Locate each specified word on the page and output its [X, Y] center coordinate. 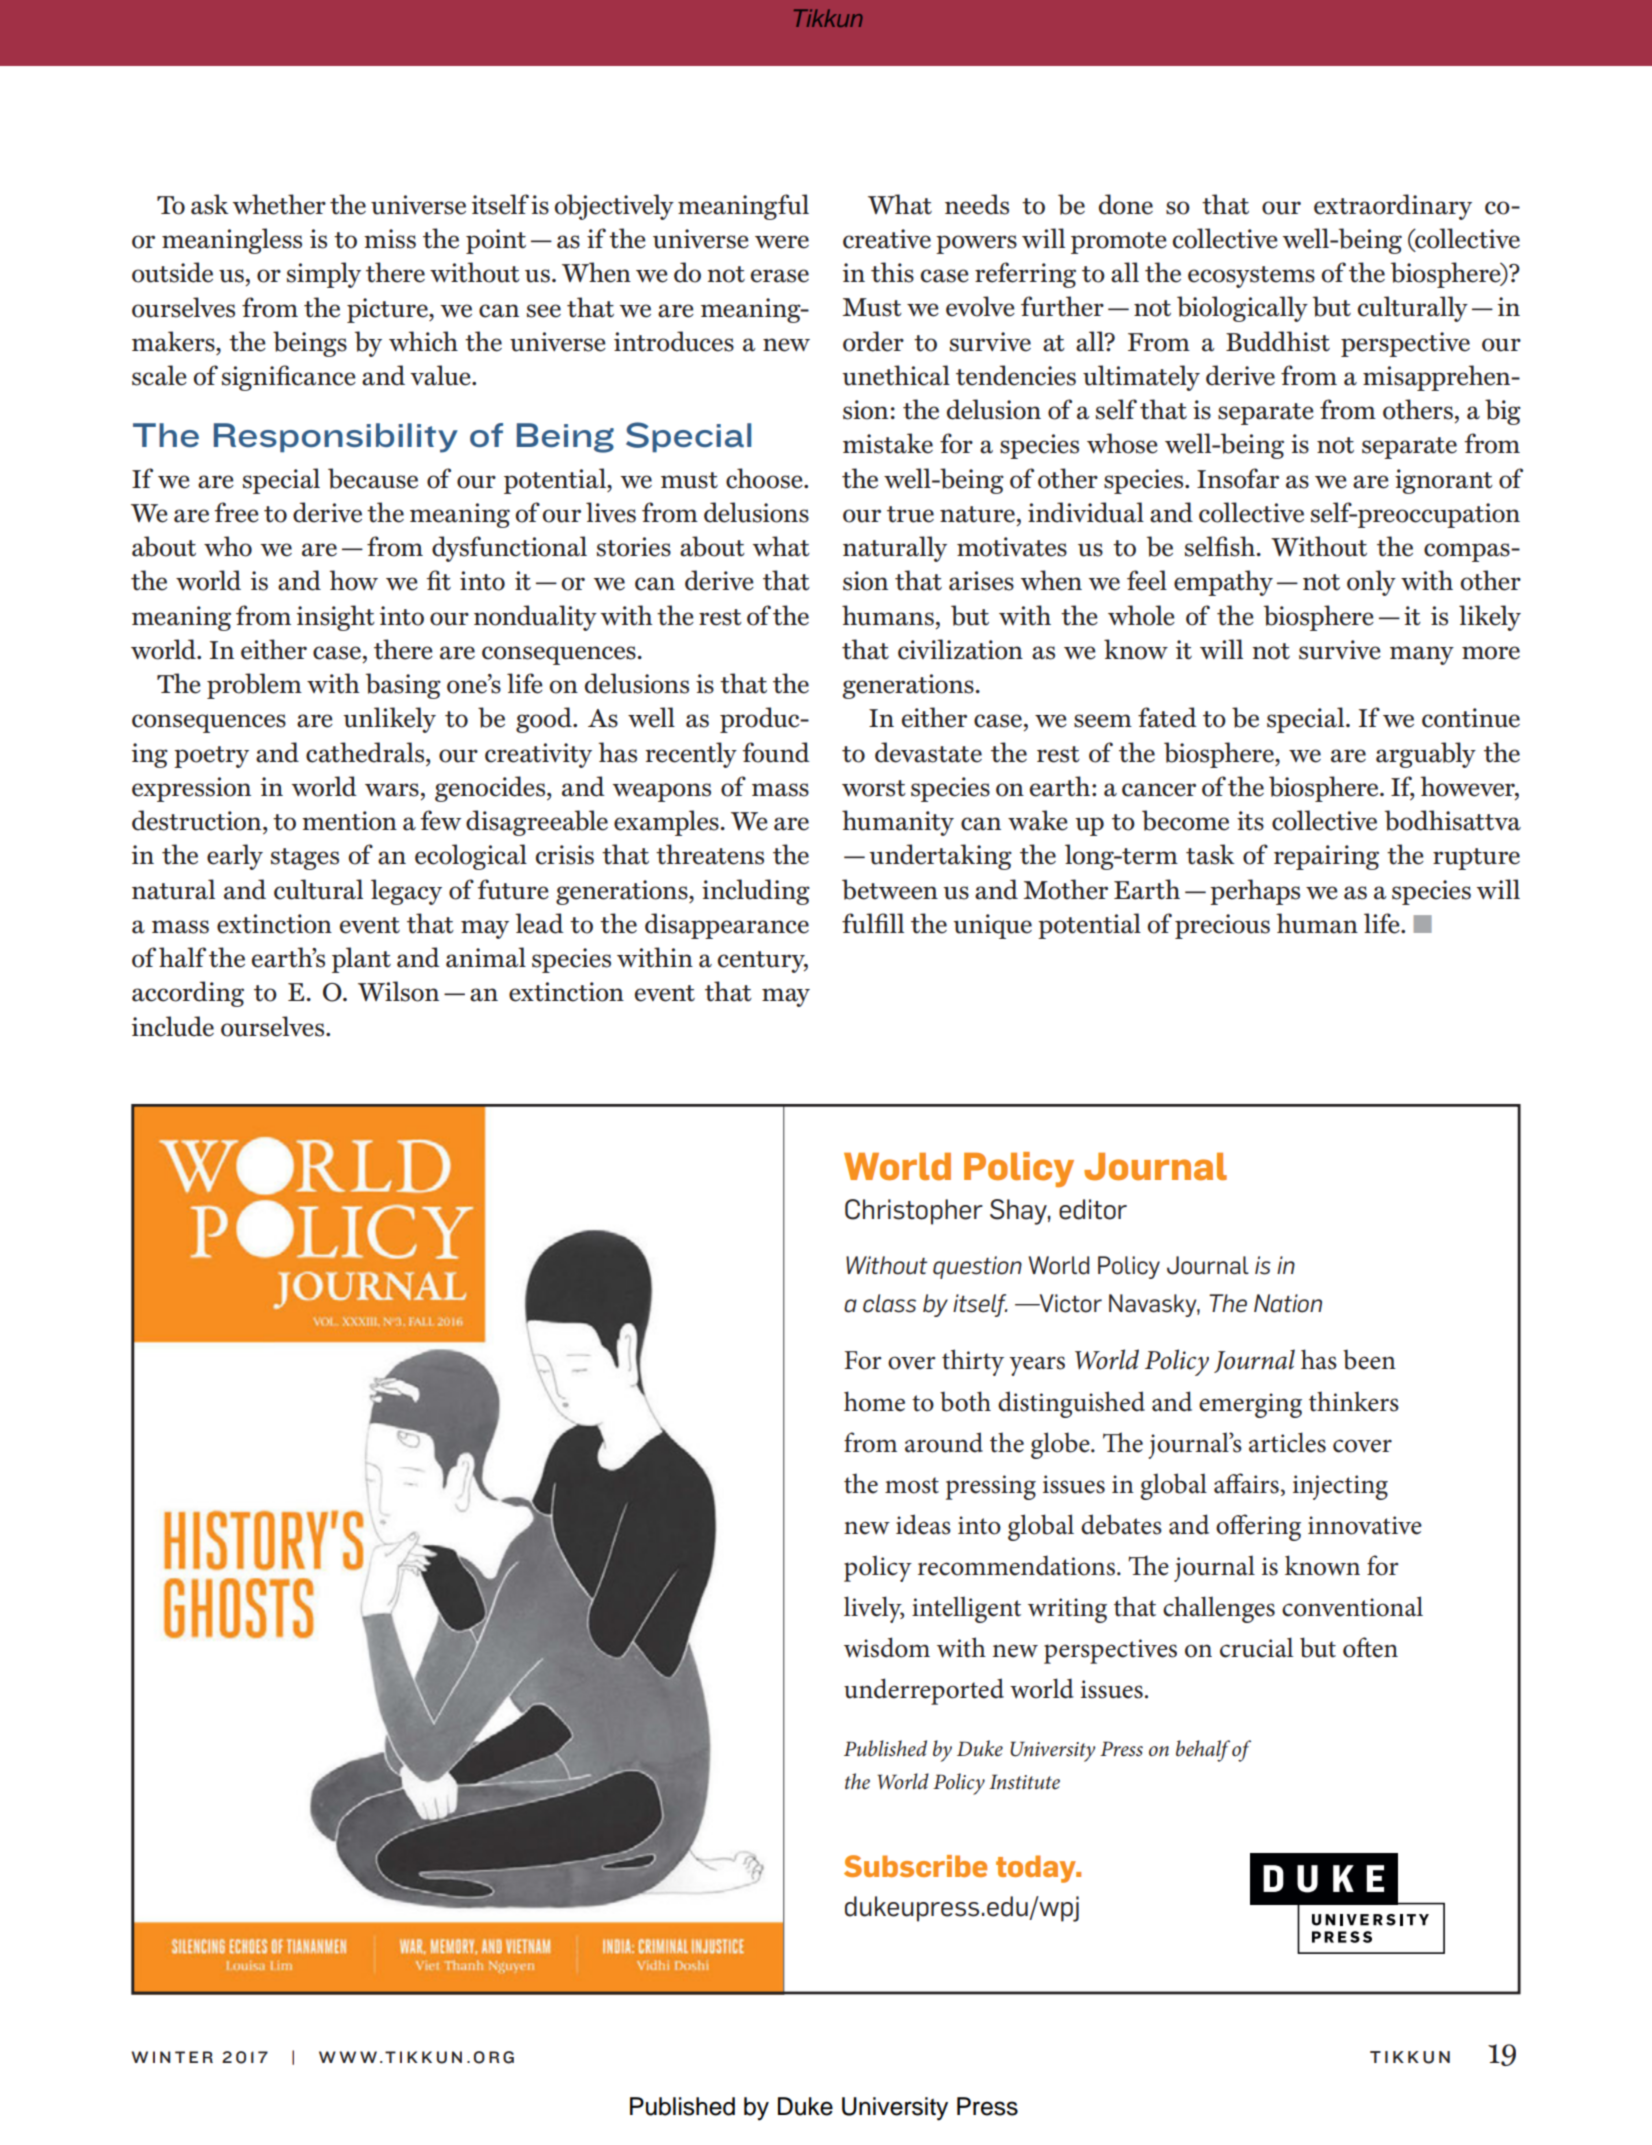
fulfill [873, 923]
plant [361, 960]
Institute [1024, 1782]
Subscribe [915, 1866]
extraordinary [1393, 207]
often [1370, 1647]
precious [1222, 926]
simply [324, 275]
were [782, 242]
